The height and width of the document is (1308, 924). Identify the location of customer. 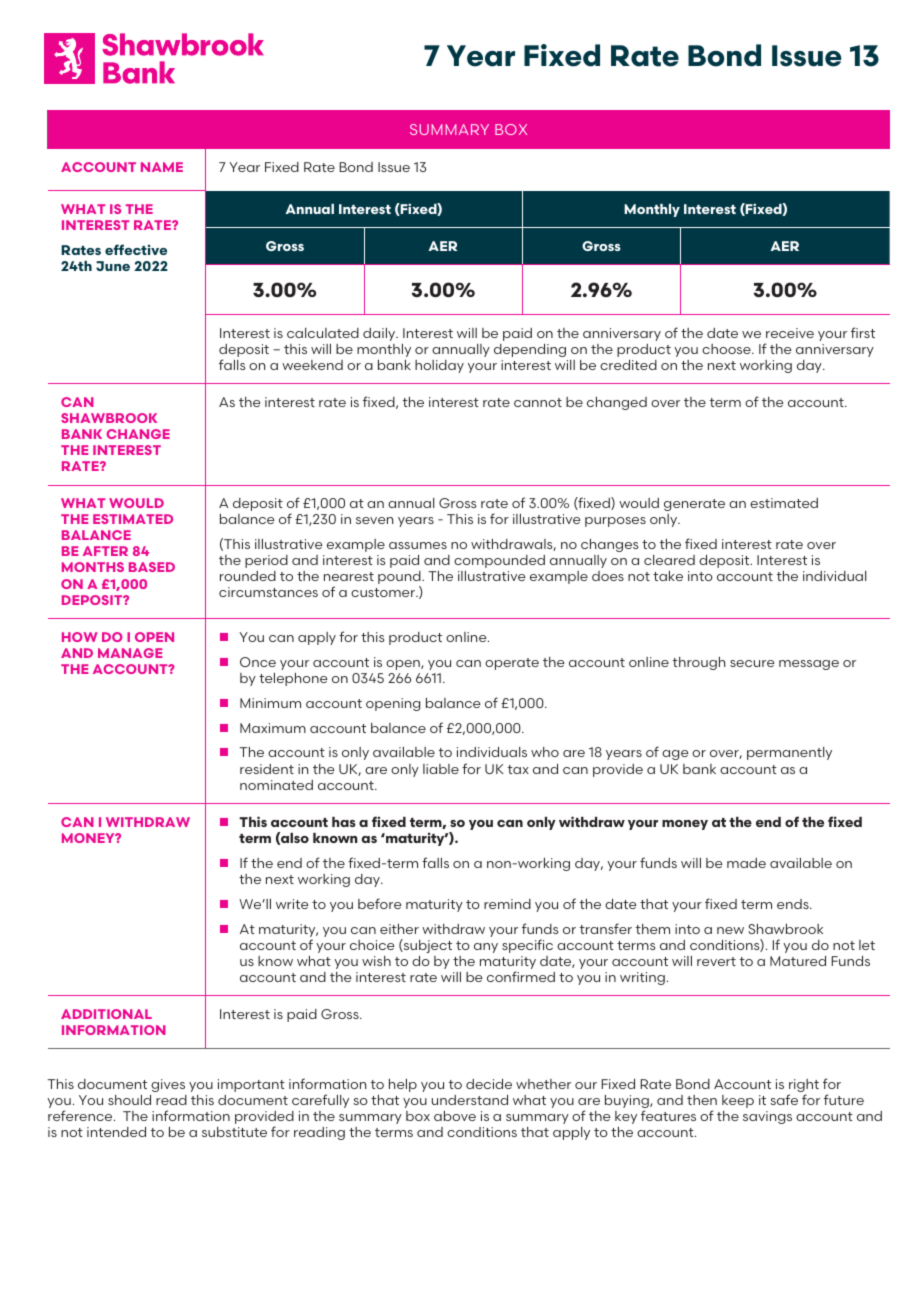
(384, 592).
